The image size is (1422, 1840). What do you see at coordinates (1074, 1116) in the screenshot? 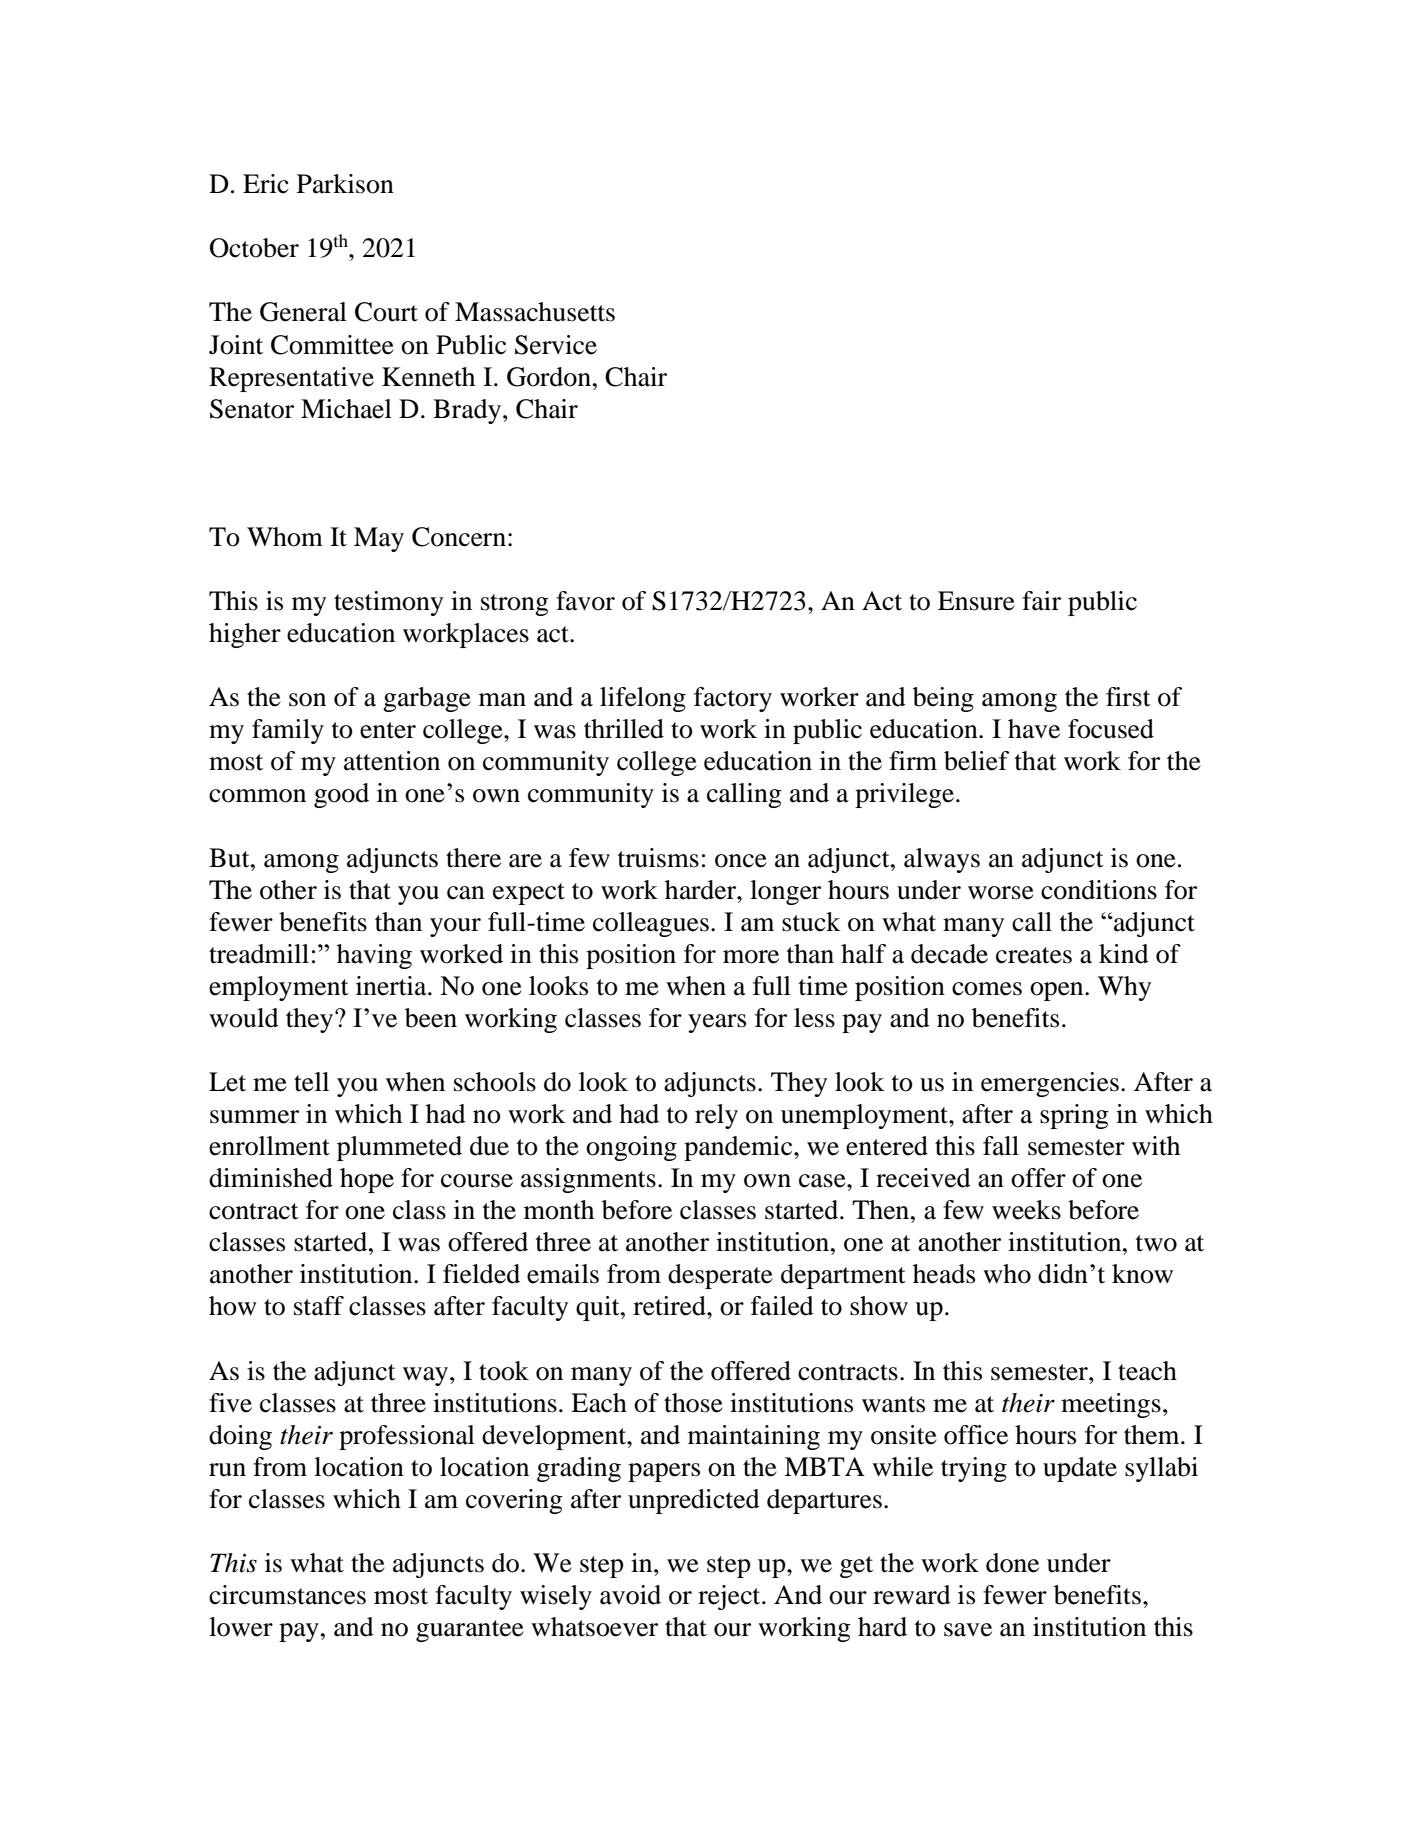
I see `spring` at bounding box center [1074, 1116].
